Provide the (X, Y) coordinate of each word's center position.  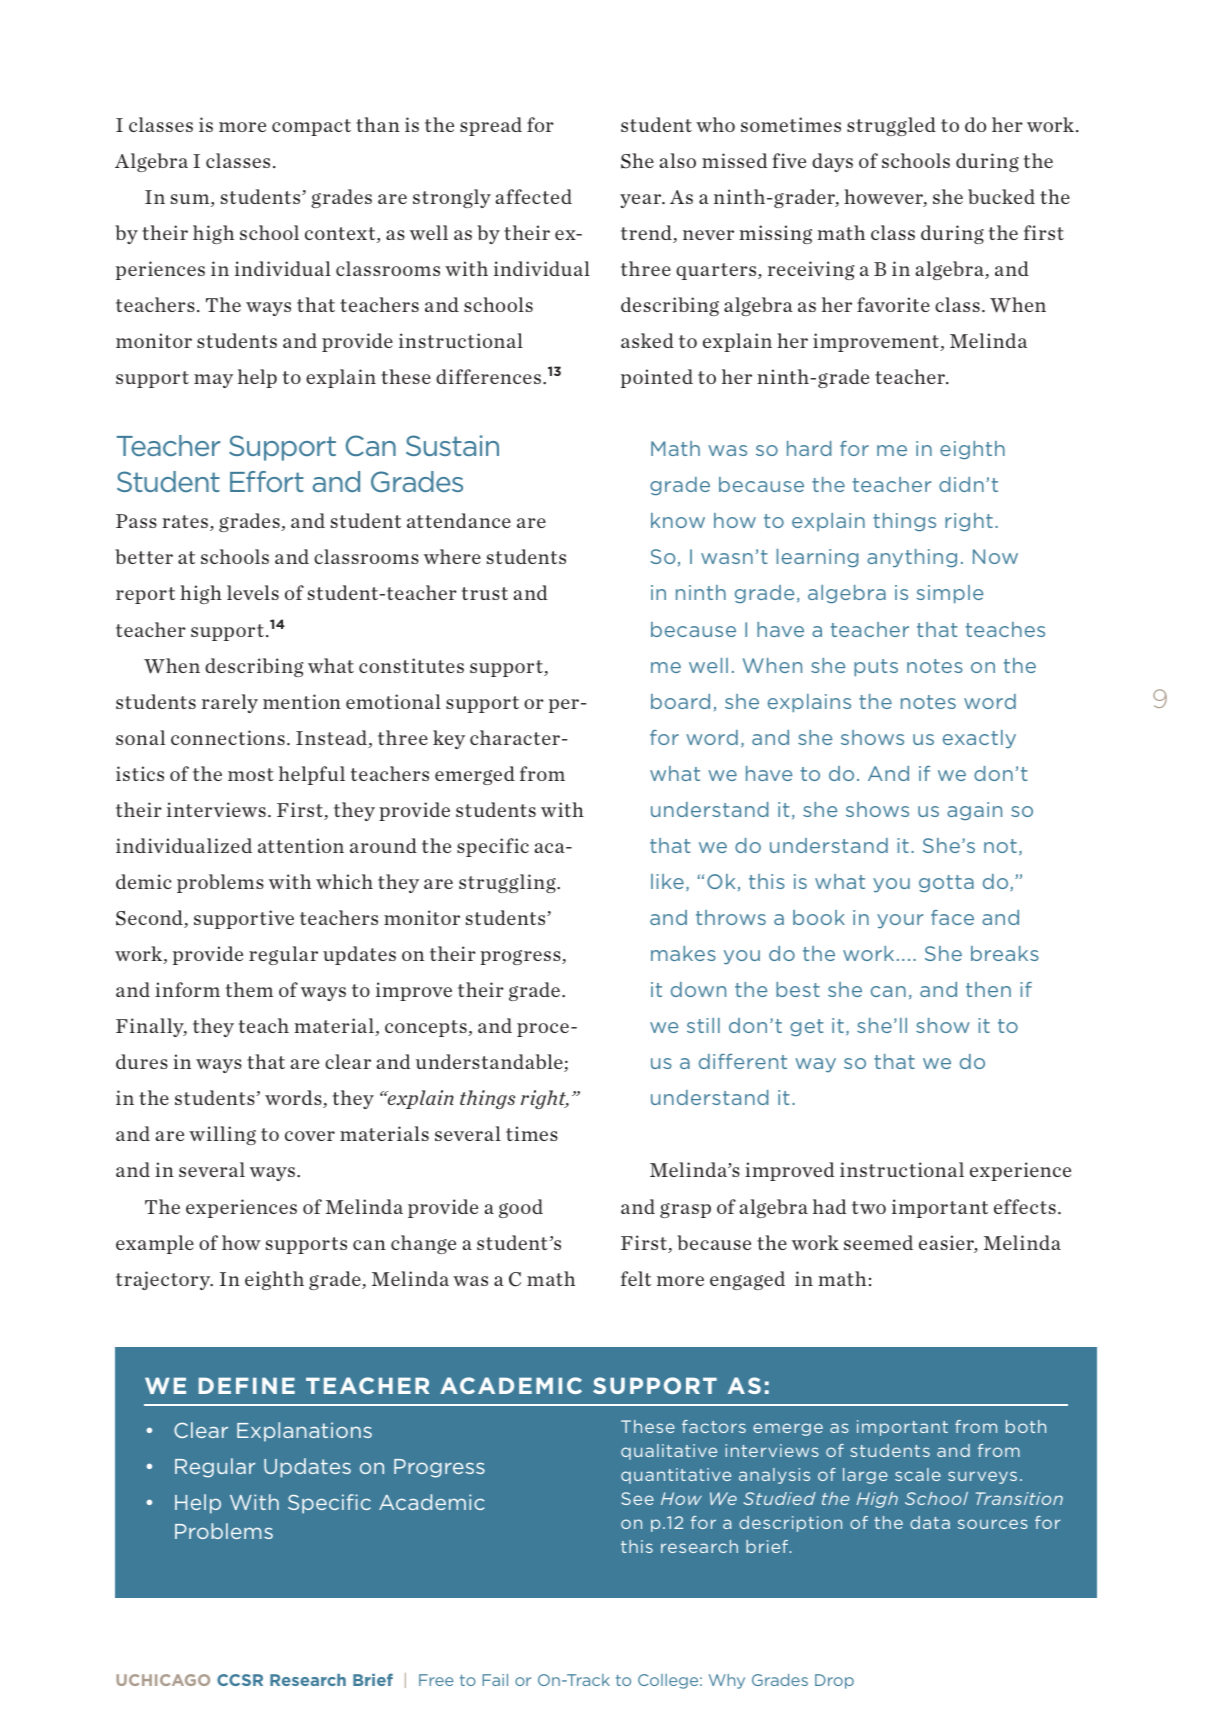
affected (534, 196)
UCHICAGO (163, 1680)
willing (222, 1135)
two (869, 1207)
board (680, 701)
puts (876, 668)
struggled (891, 126)
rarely (230, 703)
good (521, 1208)
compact (311, 127)
